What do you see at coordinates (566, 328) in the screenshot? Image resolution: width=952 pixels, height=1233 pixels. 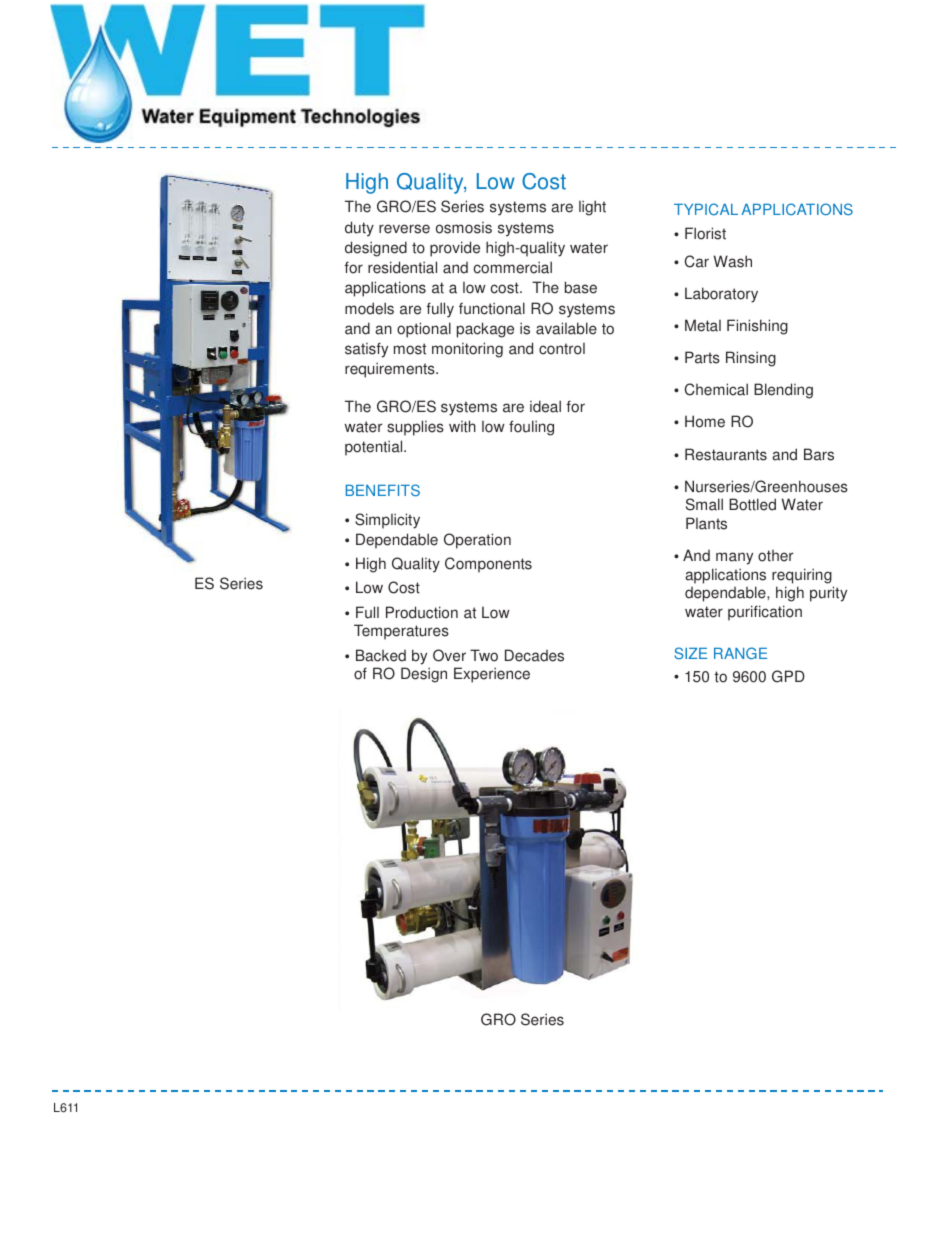 I see `available` at bounding box center [566, 328].
